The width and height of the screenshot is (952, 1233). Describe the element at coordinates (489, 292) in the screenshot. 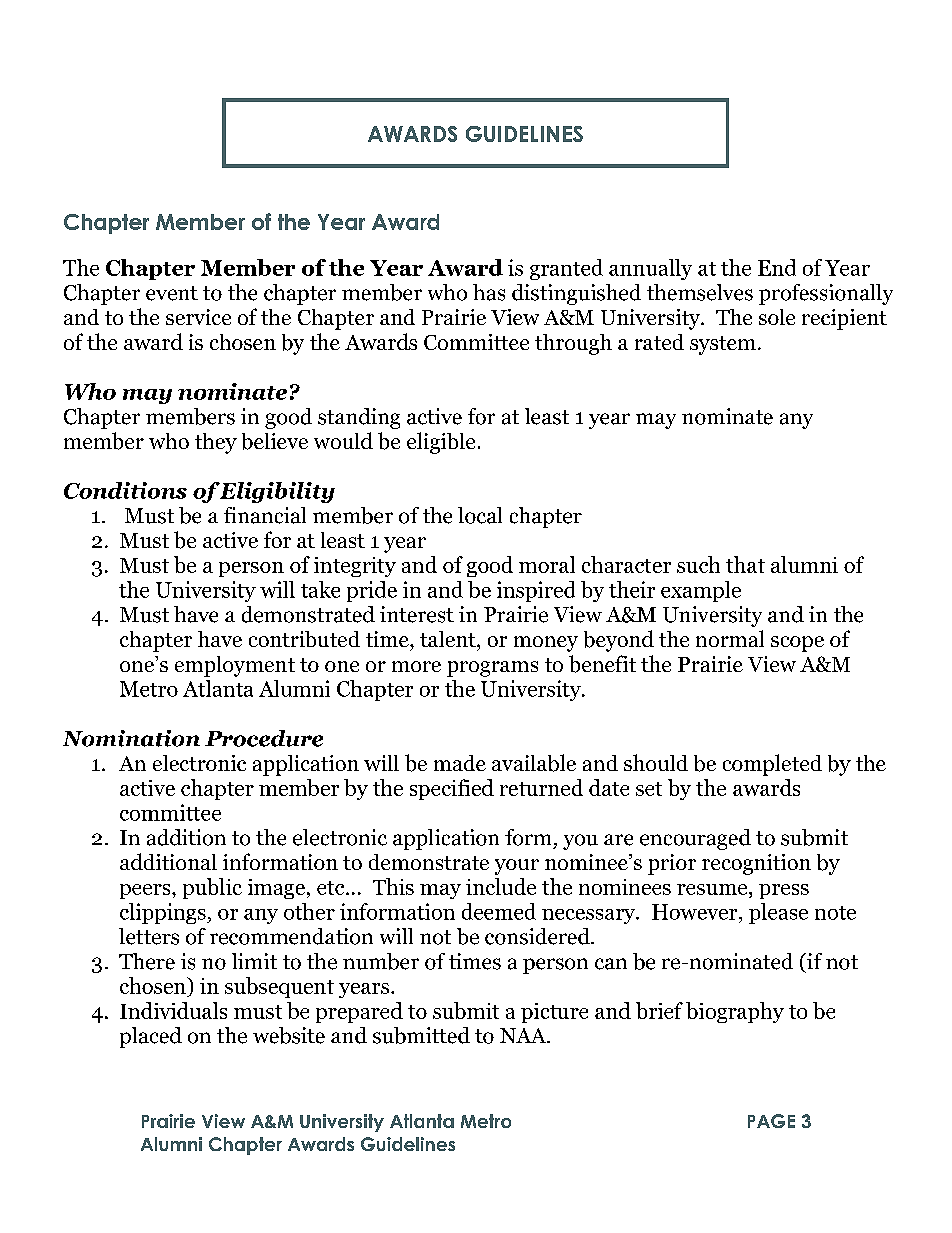

I see `has` at that location.
